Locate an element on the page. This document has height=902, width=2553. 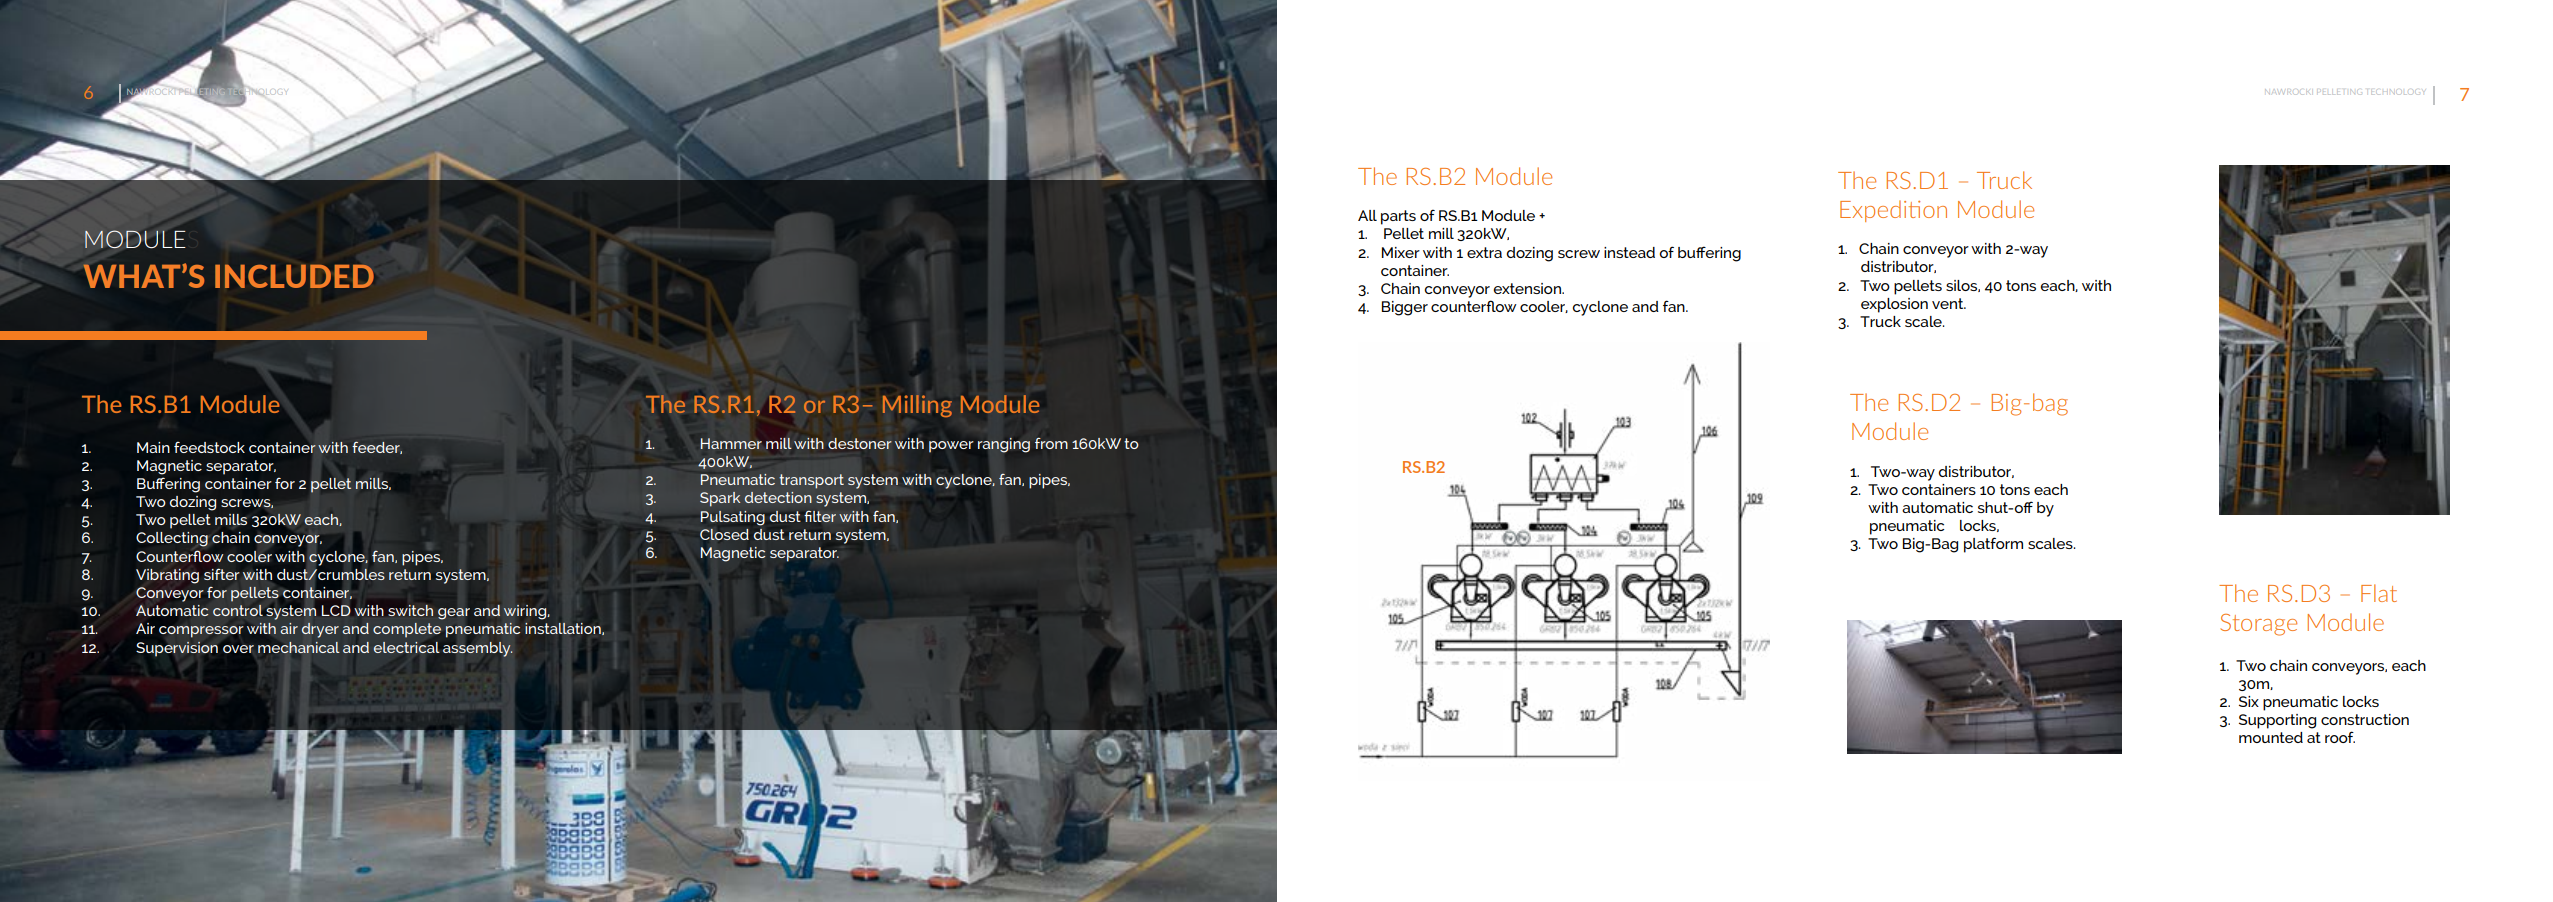
assembly is located at coordinates (478, 649).
